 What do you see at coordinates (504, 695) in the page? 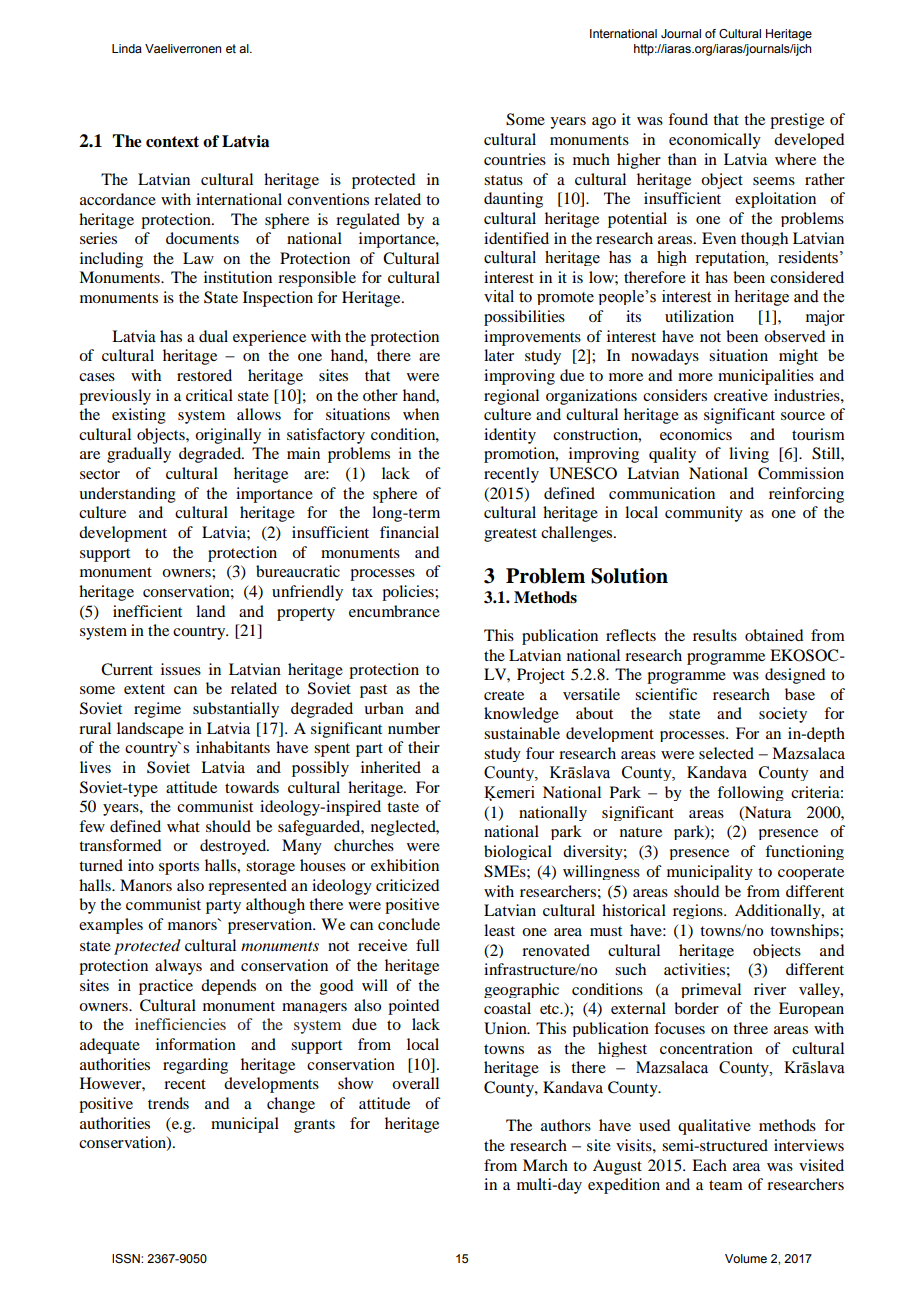
I see `create` at bounding box center [504, 695].
